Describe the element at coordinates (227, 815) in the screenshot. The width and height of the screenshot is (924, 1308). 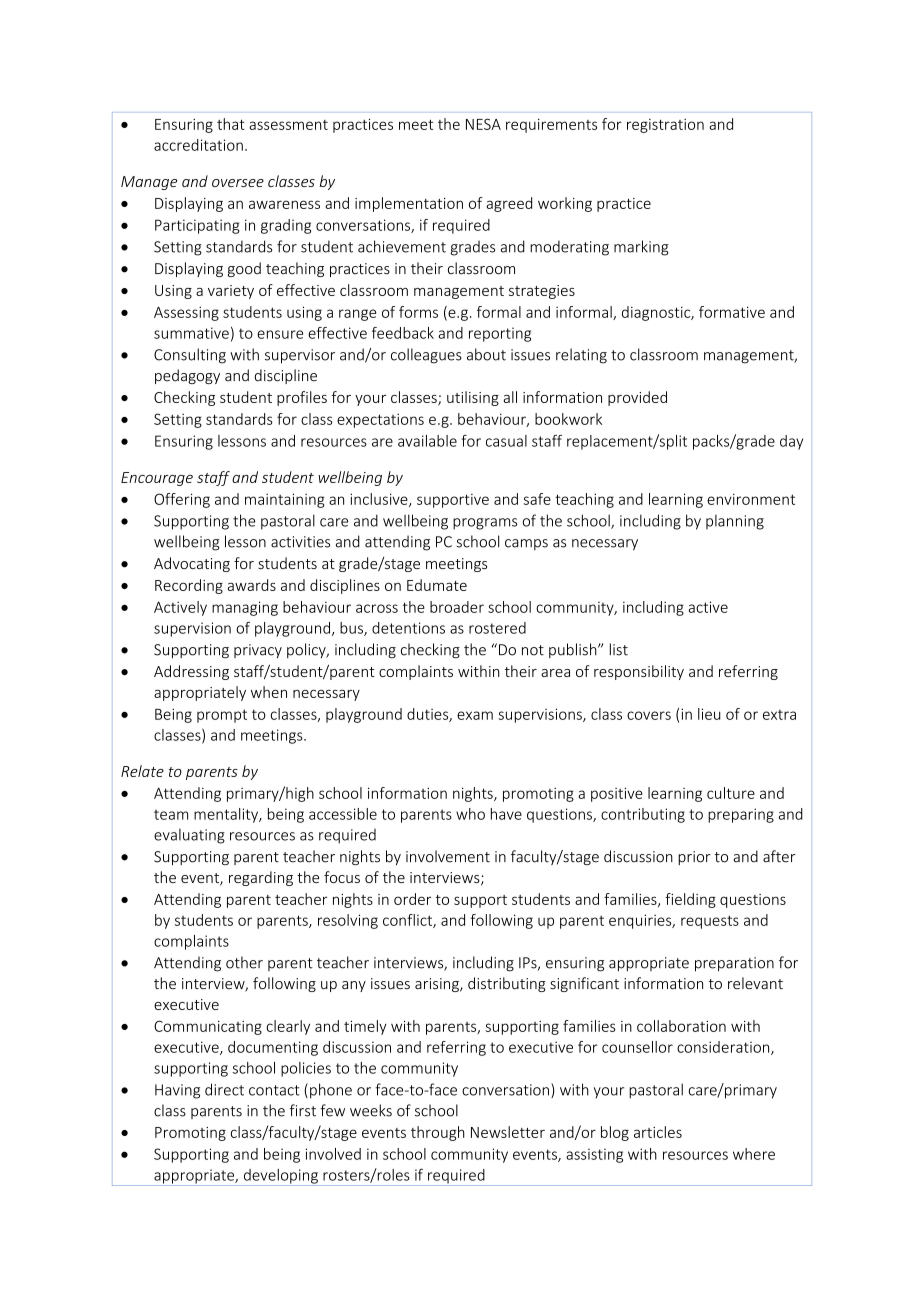
I see `mentality` at that location.
